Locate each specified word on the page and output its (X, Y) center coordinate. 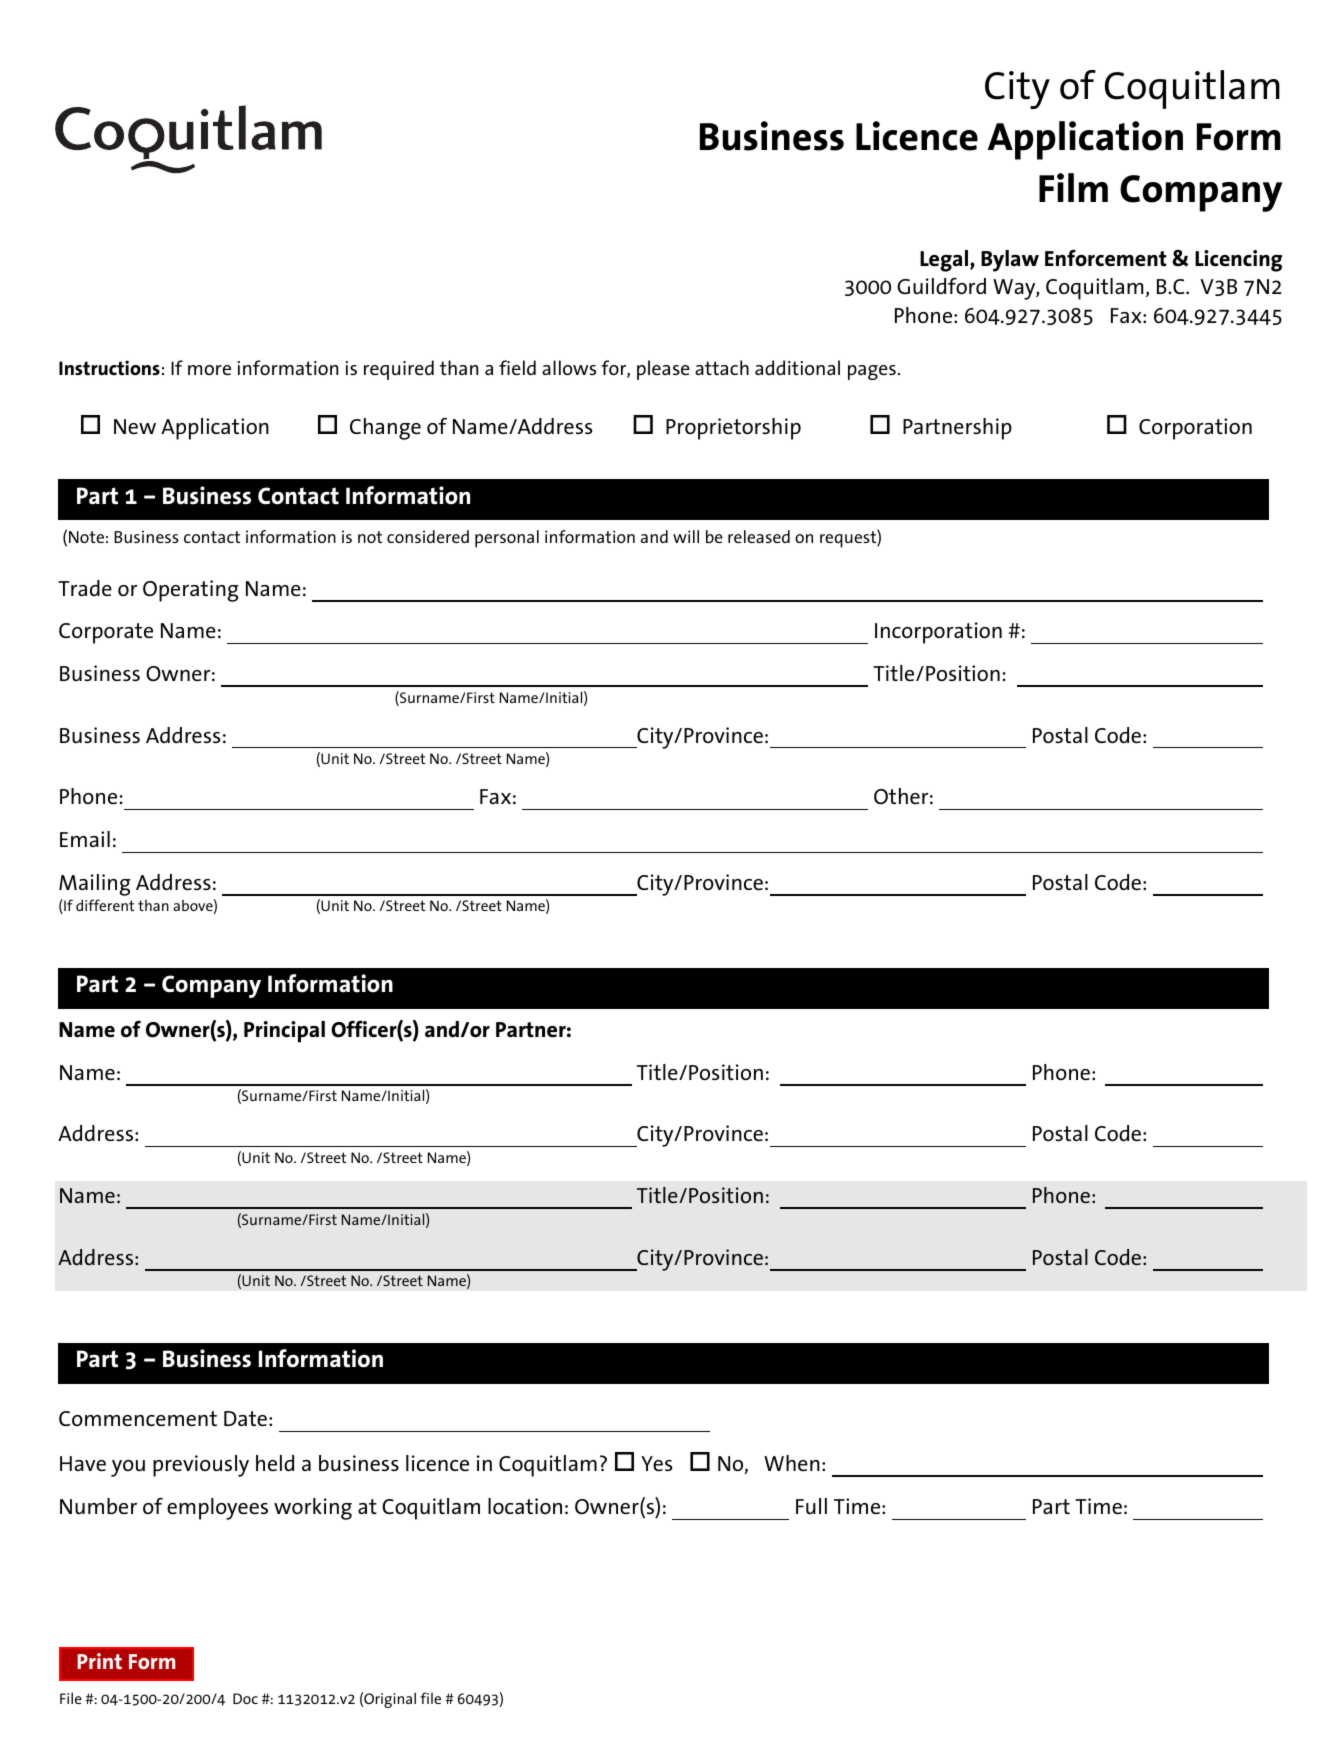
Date (245, 1418)
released (759, 536)
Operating (191, 591)
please (663, 370)
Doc (245, 1698)
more (209, 370)
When (792, 1463)
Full (811, 1506)
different (105, 905)
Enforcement (1106, 258)
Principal (284, 1032)
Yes (656, 1463)
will (686, 536)
